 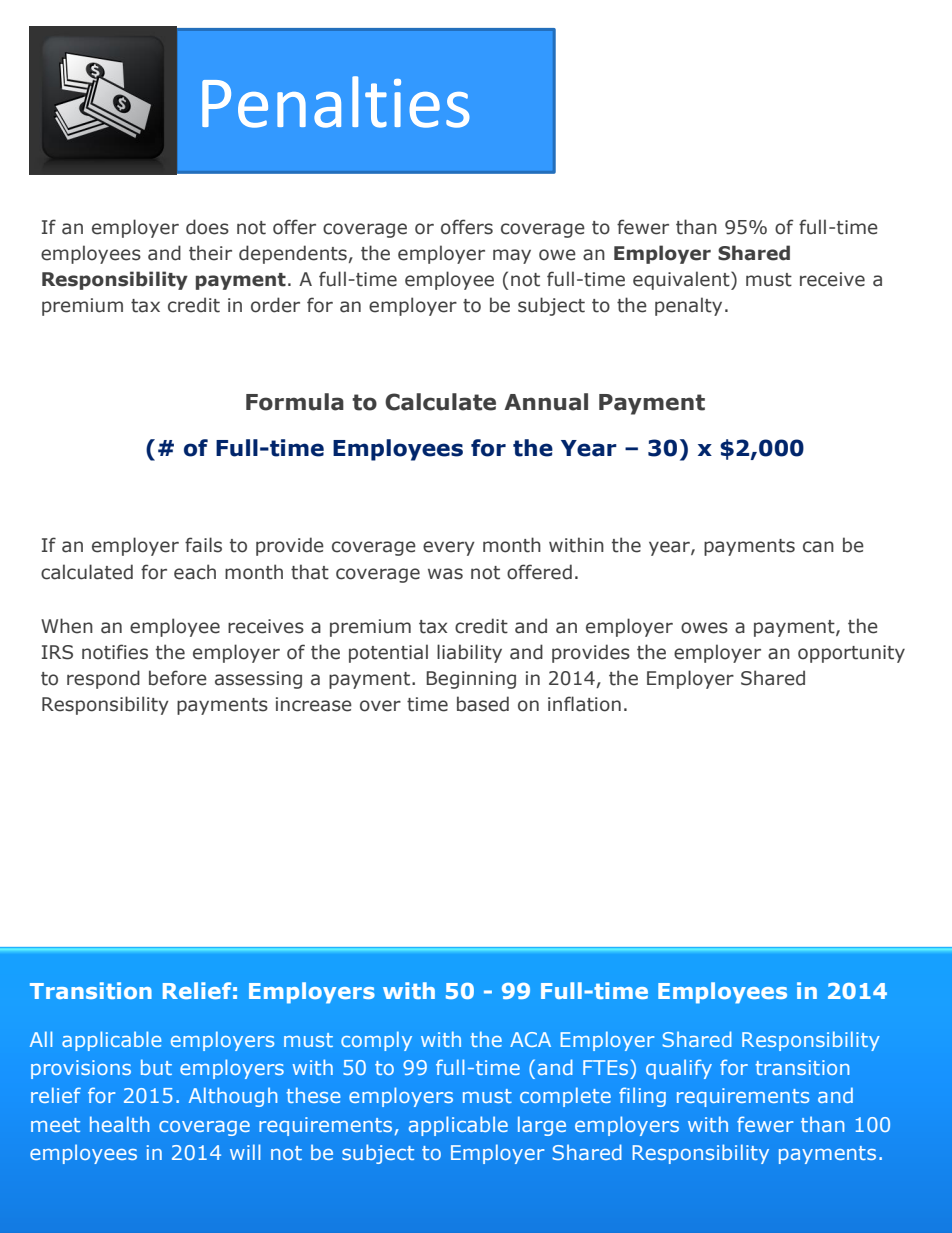 What do you see at coordinates (584, 704) in the document?
I see `inflation` at bounding box center [584, 704].
